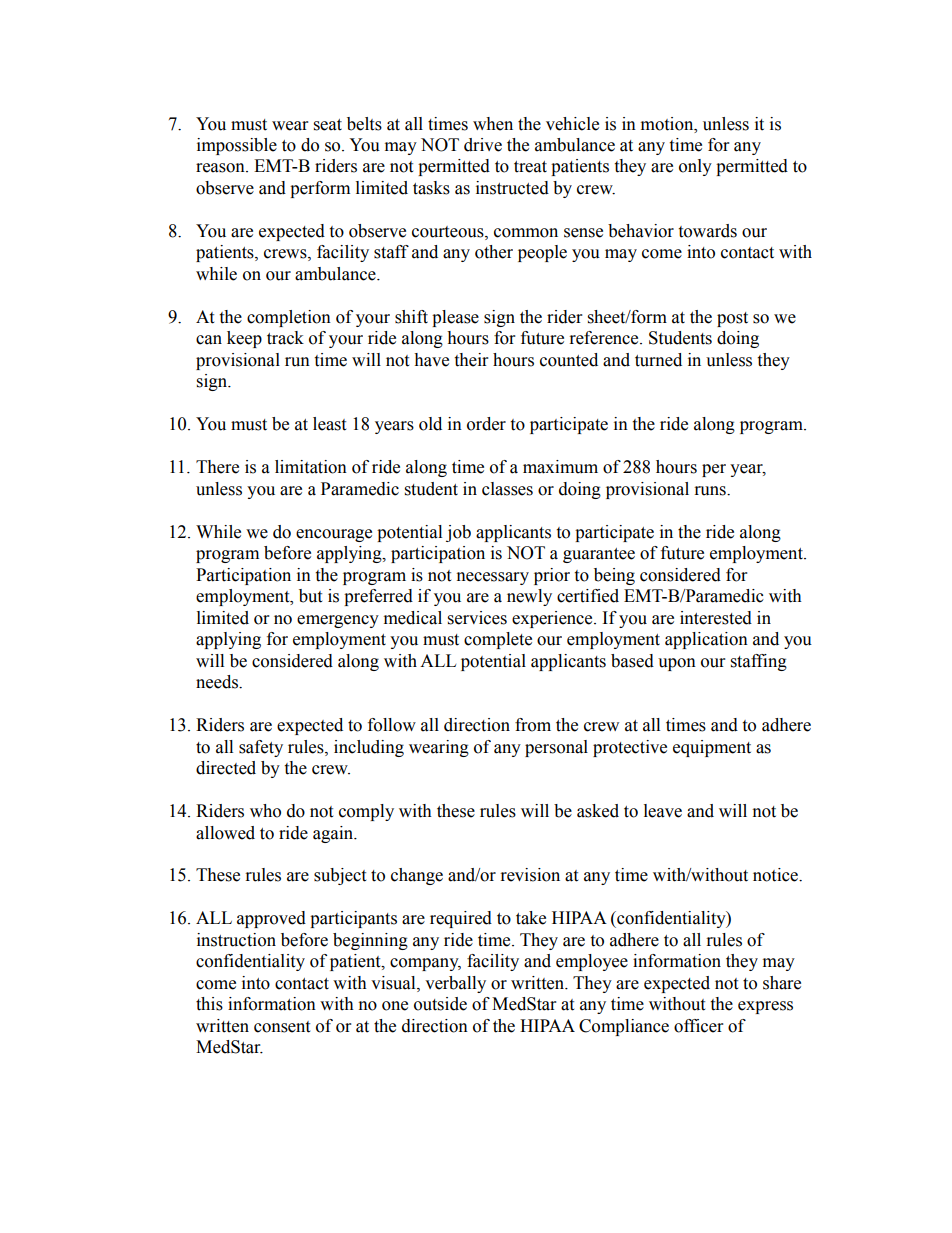 This image has height=1233, width=952. Describe the element at coordinates (732, 319) in the image. I see `post` at that location.
